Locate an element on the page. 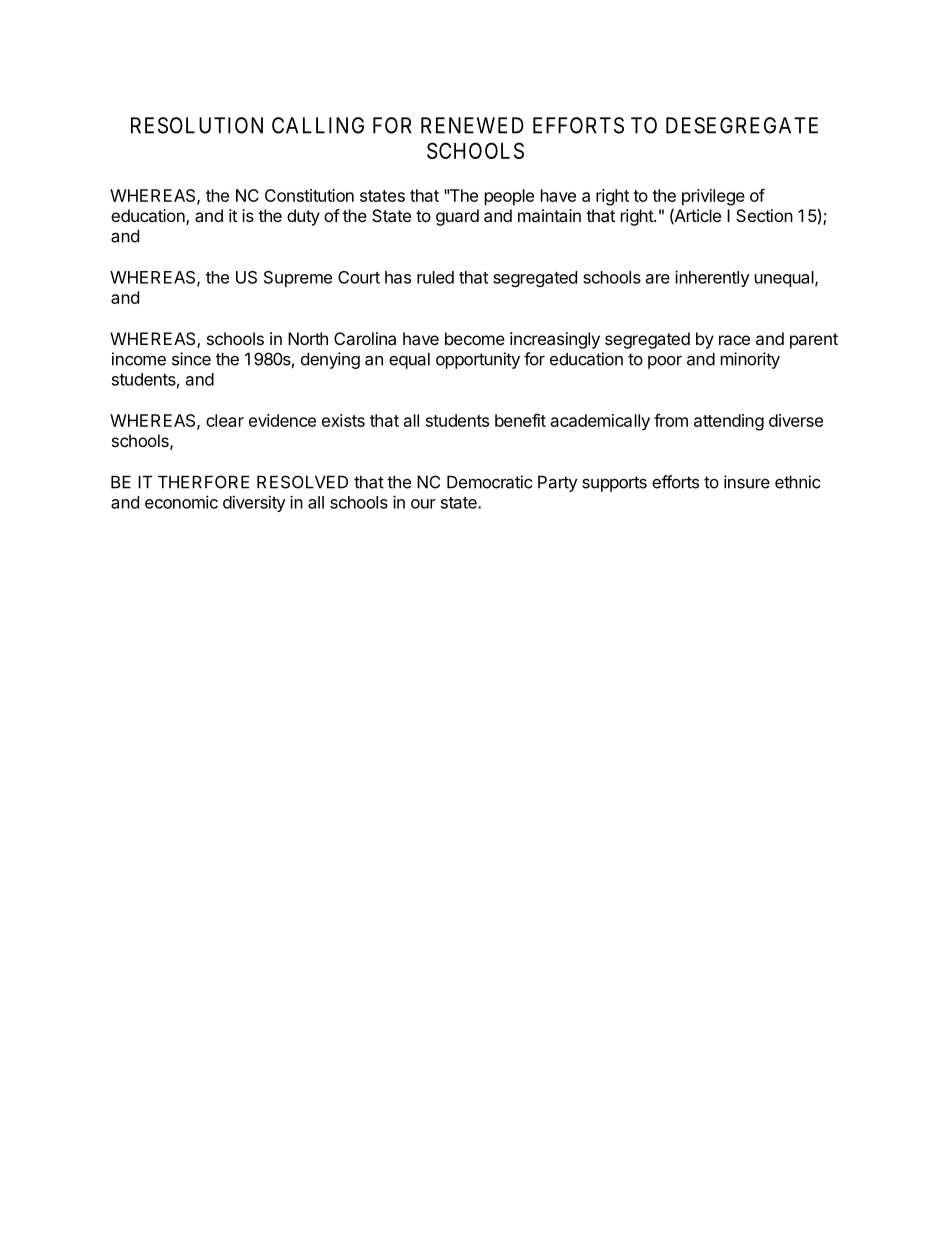 The image size is (952, 1233). minority is located at coordinates (750, 360).
